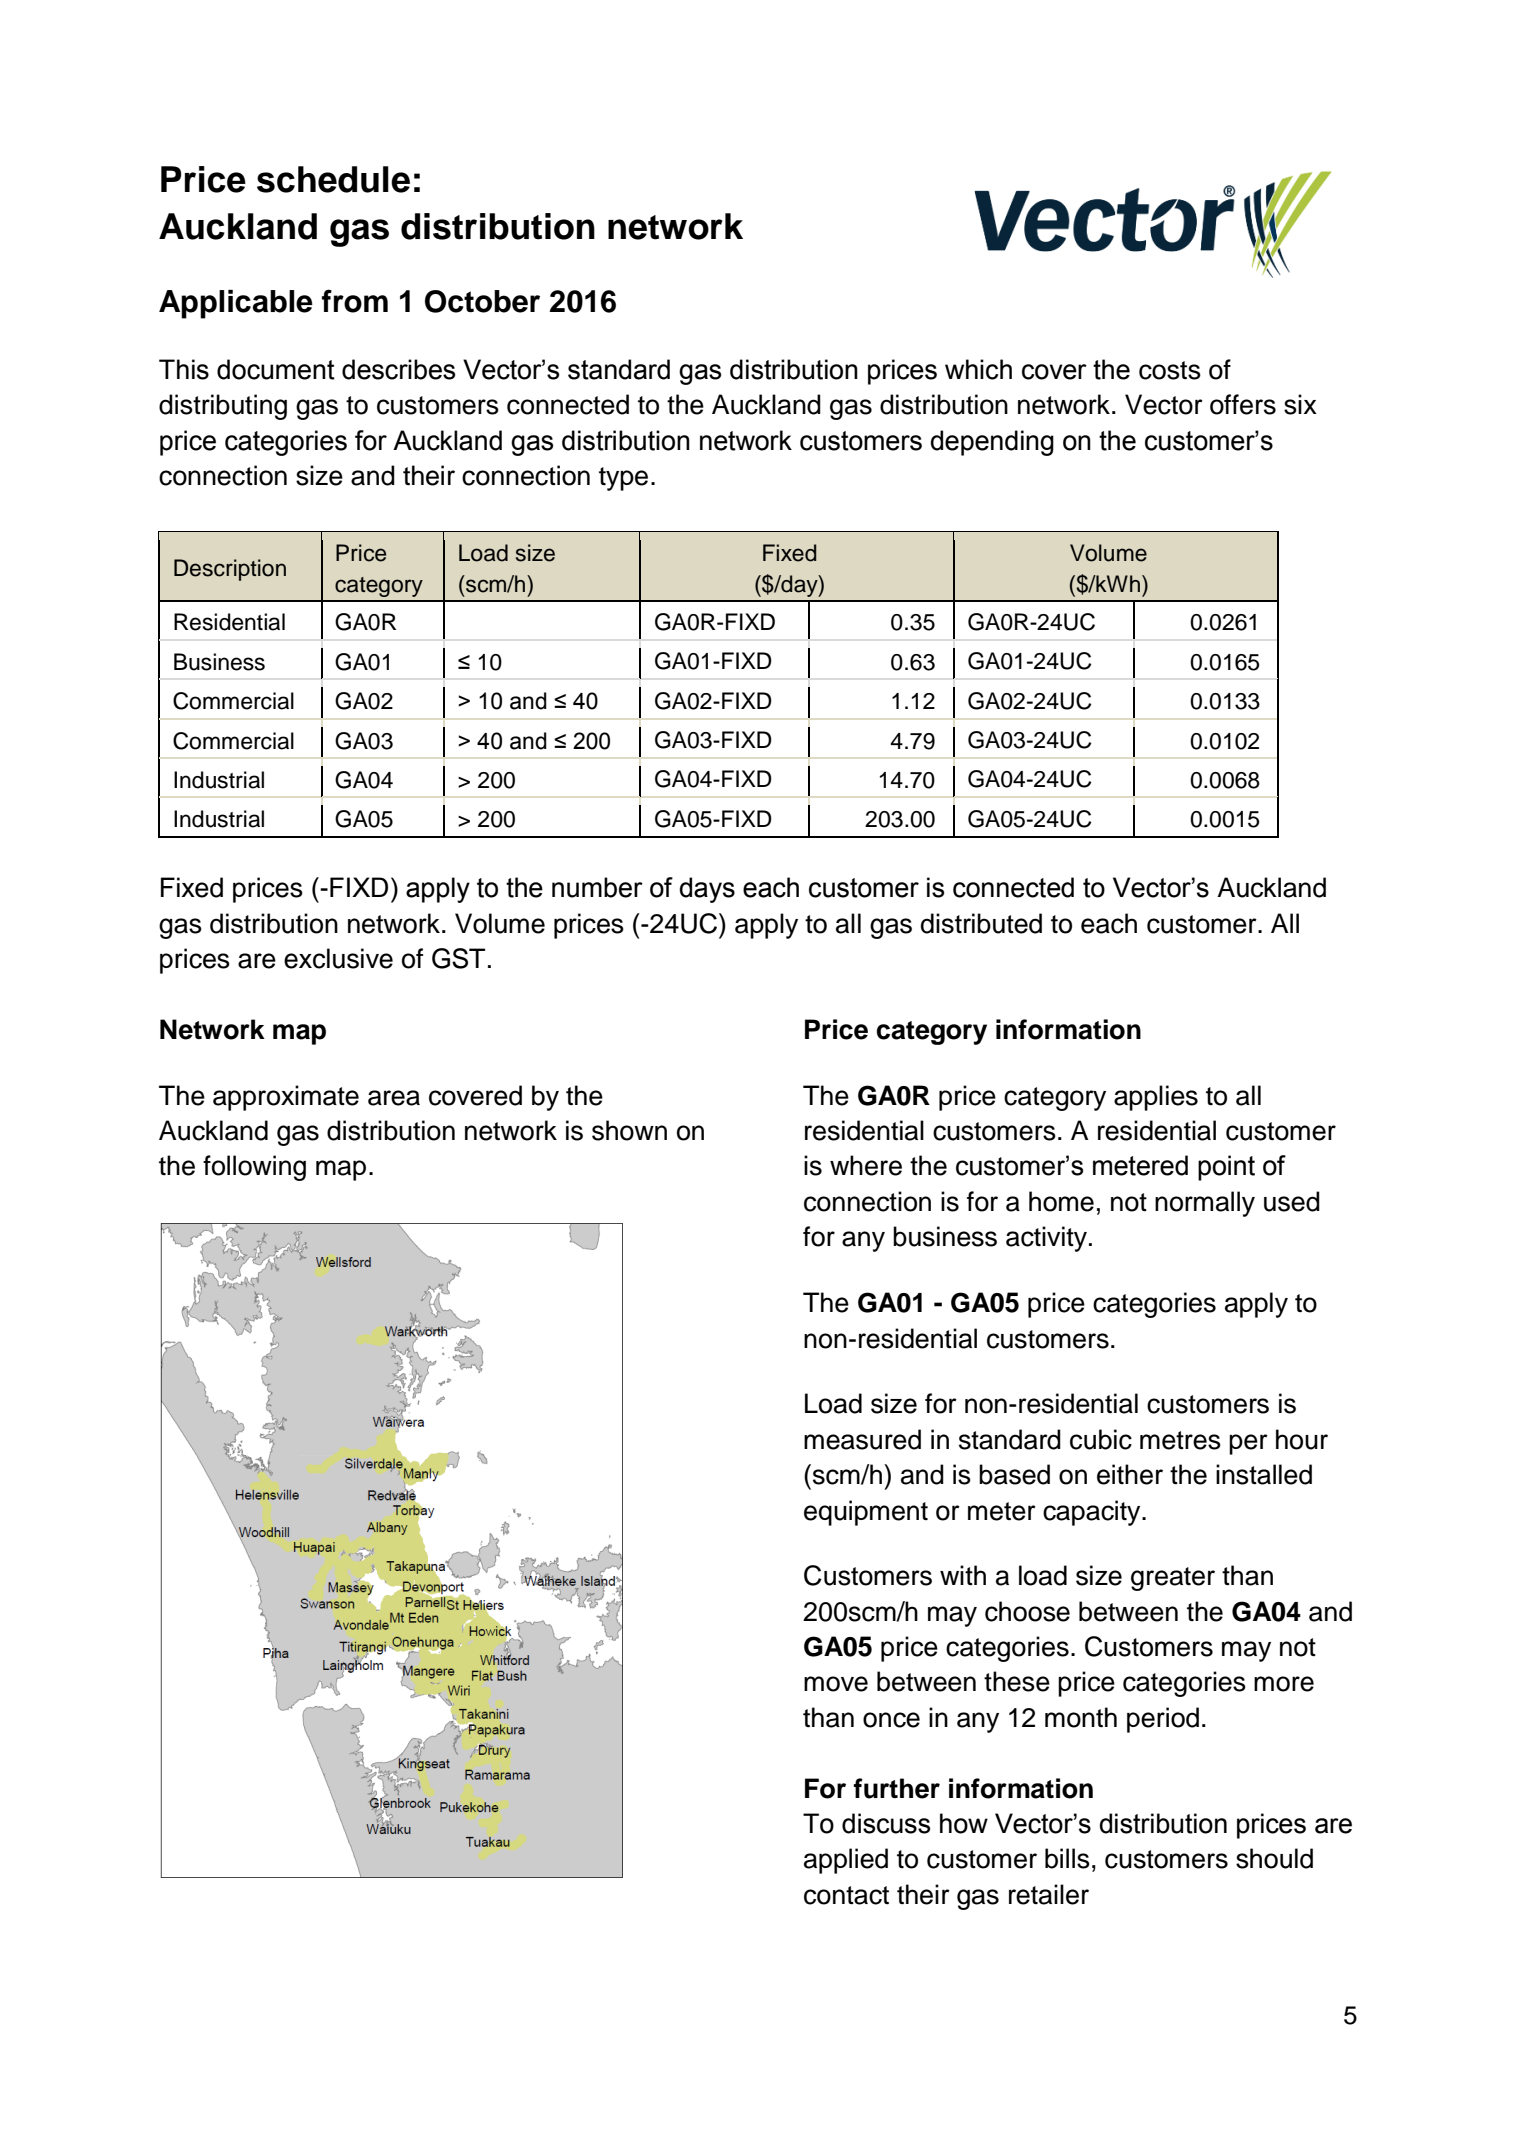 This screenshot has height=2144, width=1516. What do you see at coordinates (846, 1861) in the screenshot?
I see `applied` at bounding box center [846, 1861].
